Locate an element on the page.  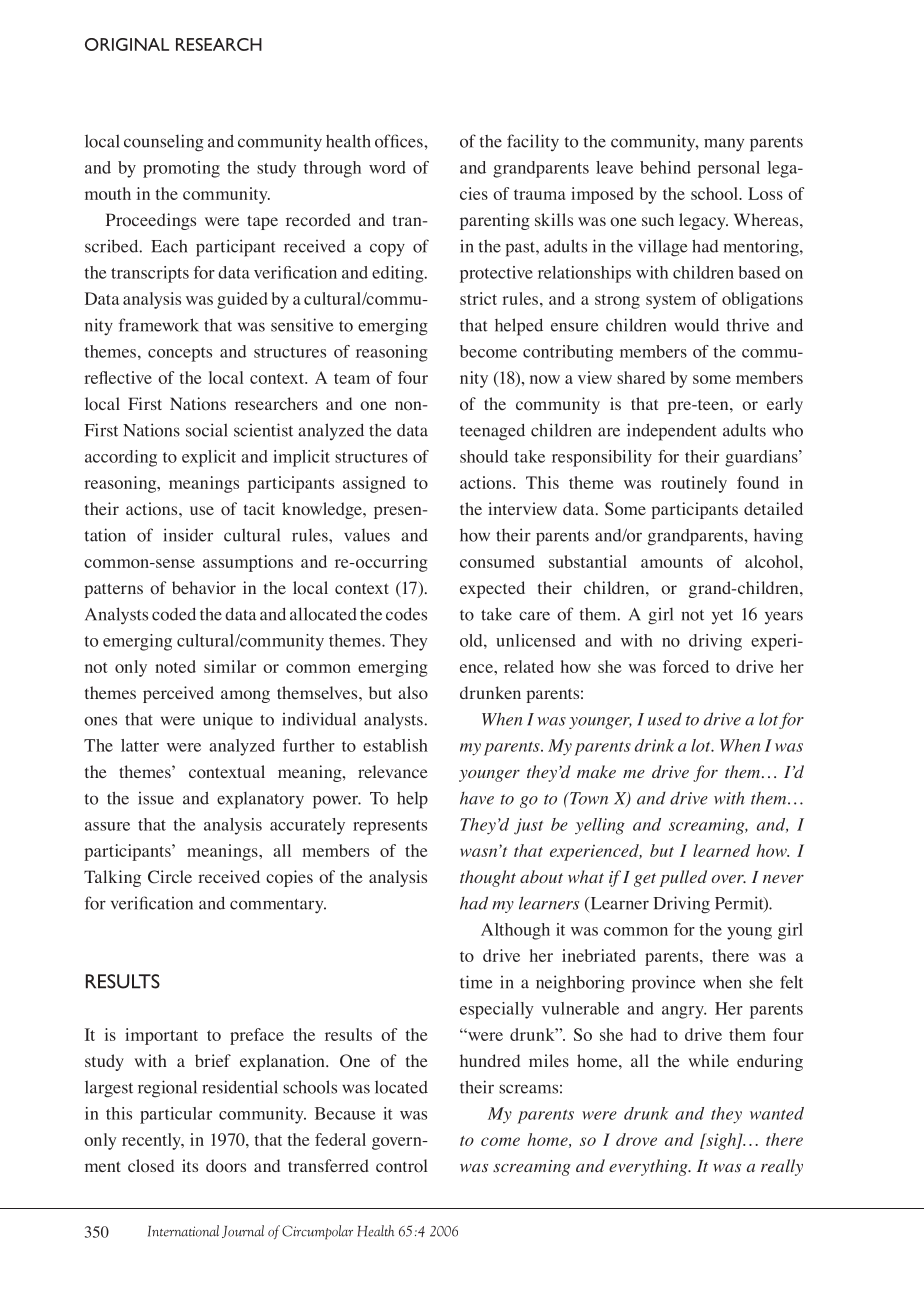
learned is located at coordinates (721, 850).
